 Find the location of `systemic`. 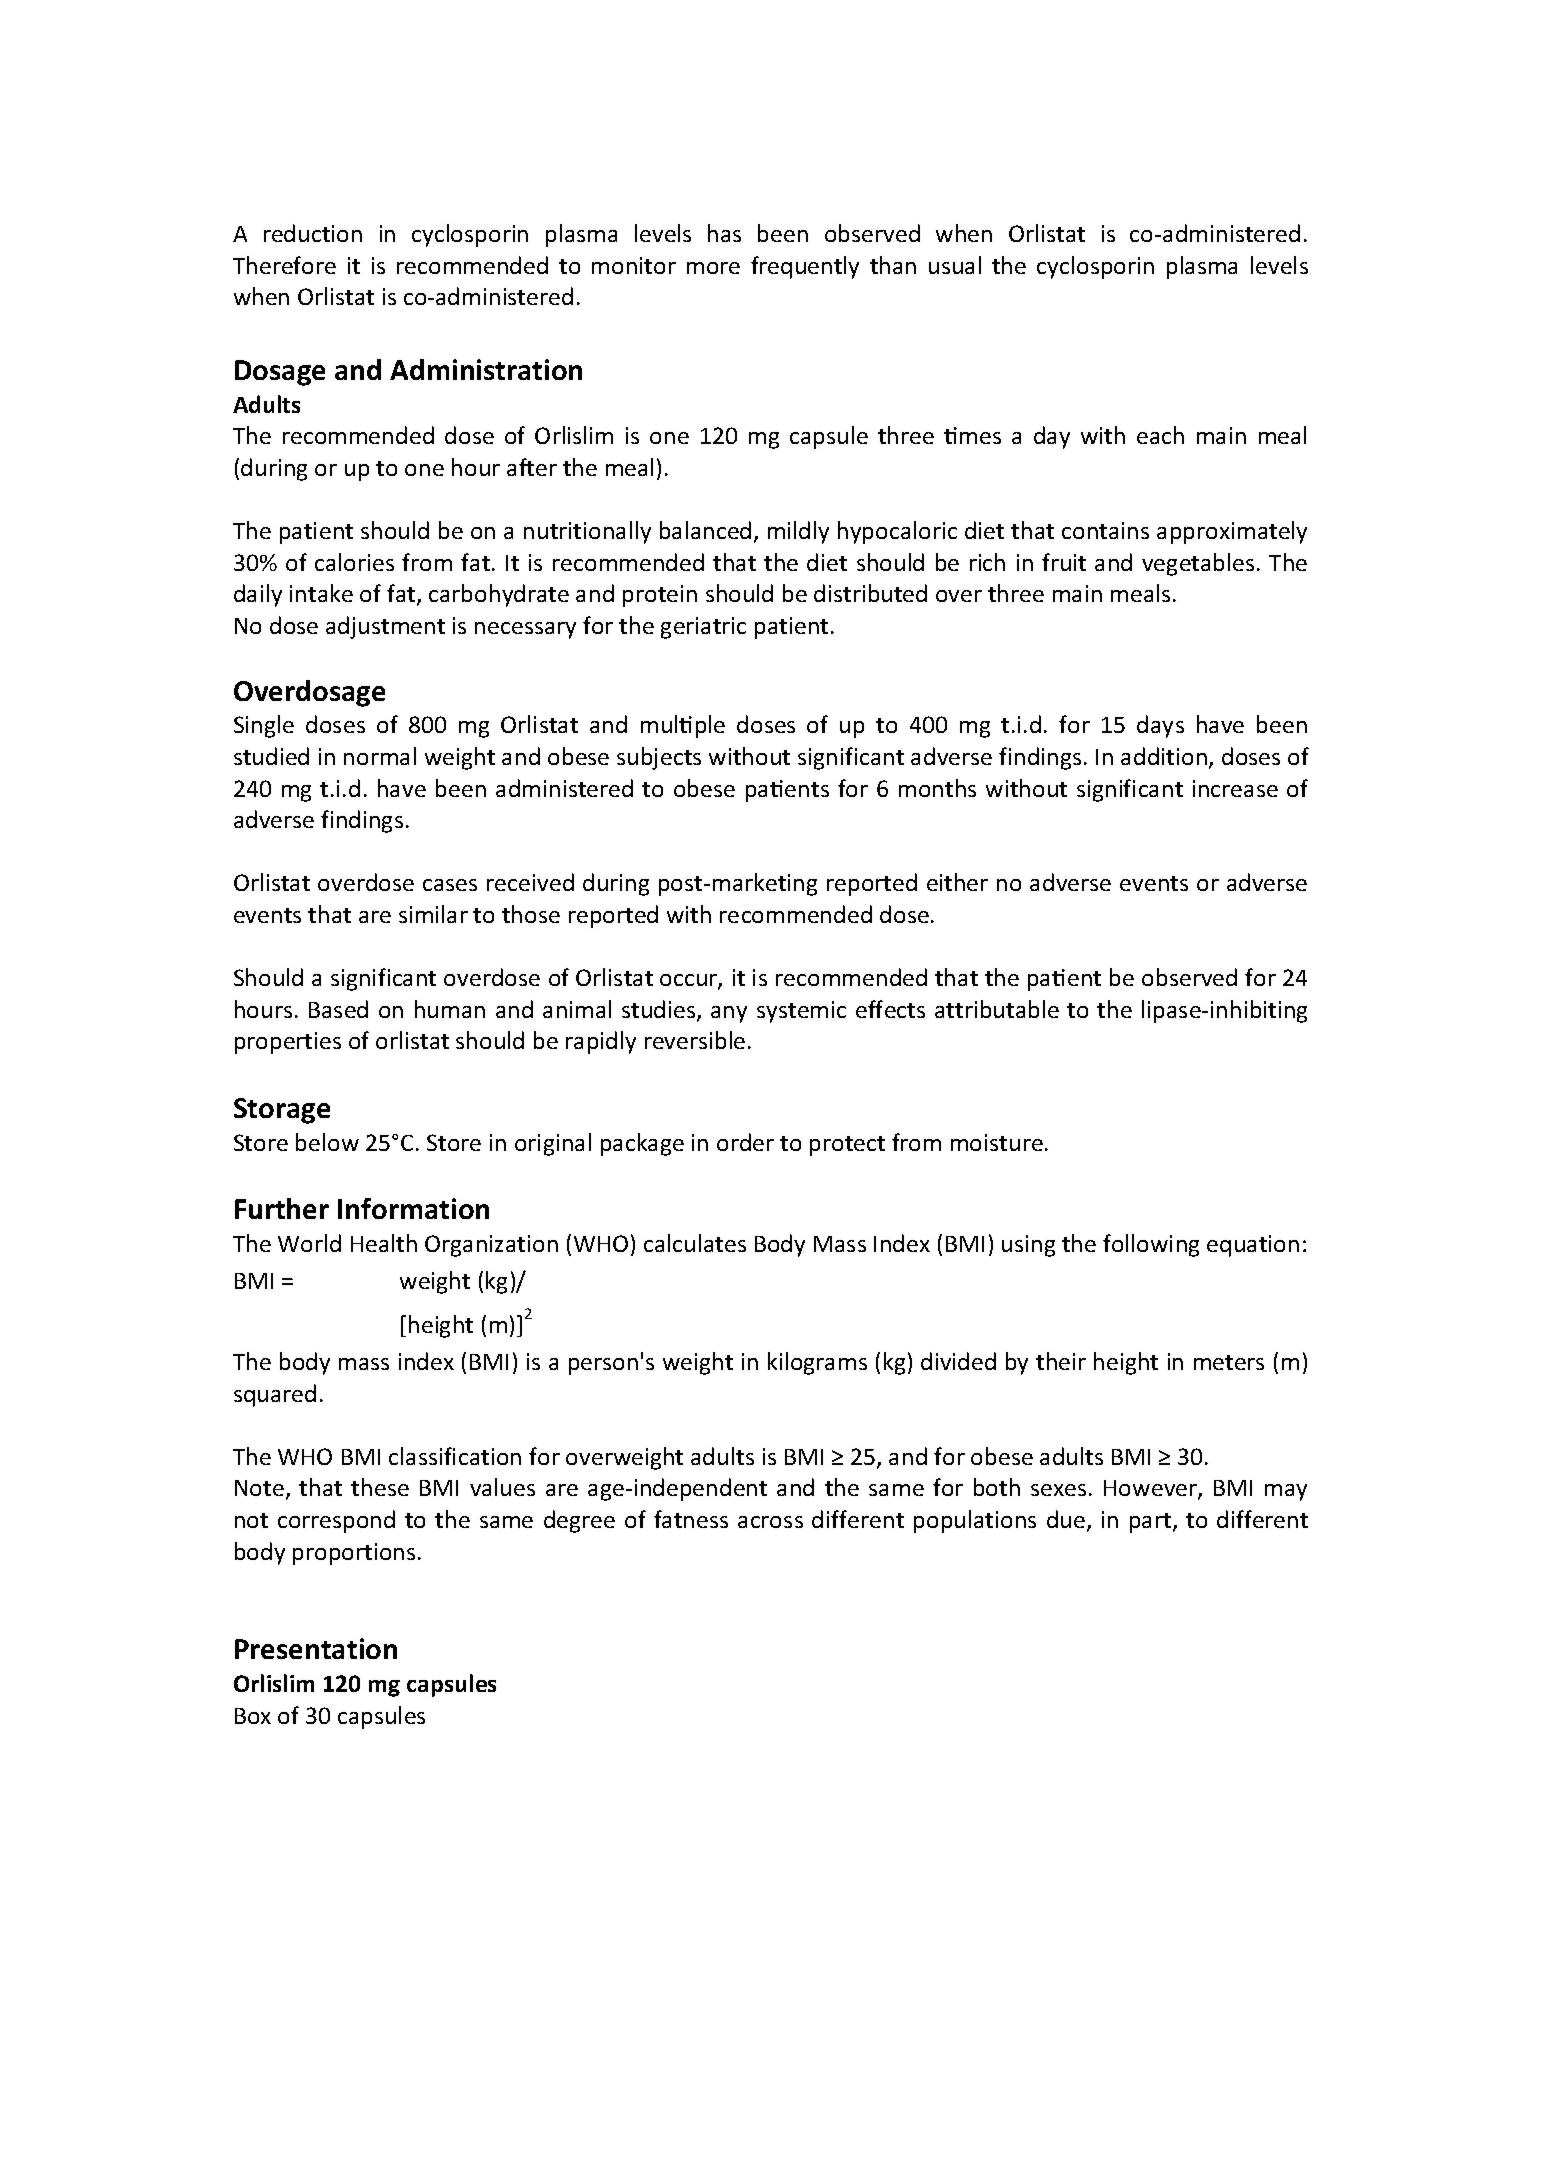

systemic is located at coordinates (801, 1012).
